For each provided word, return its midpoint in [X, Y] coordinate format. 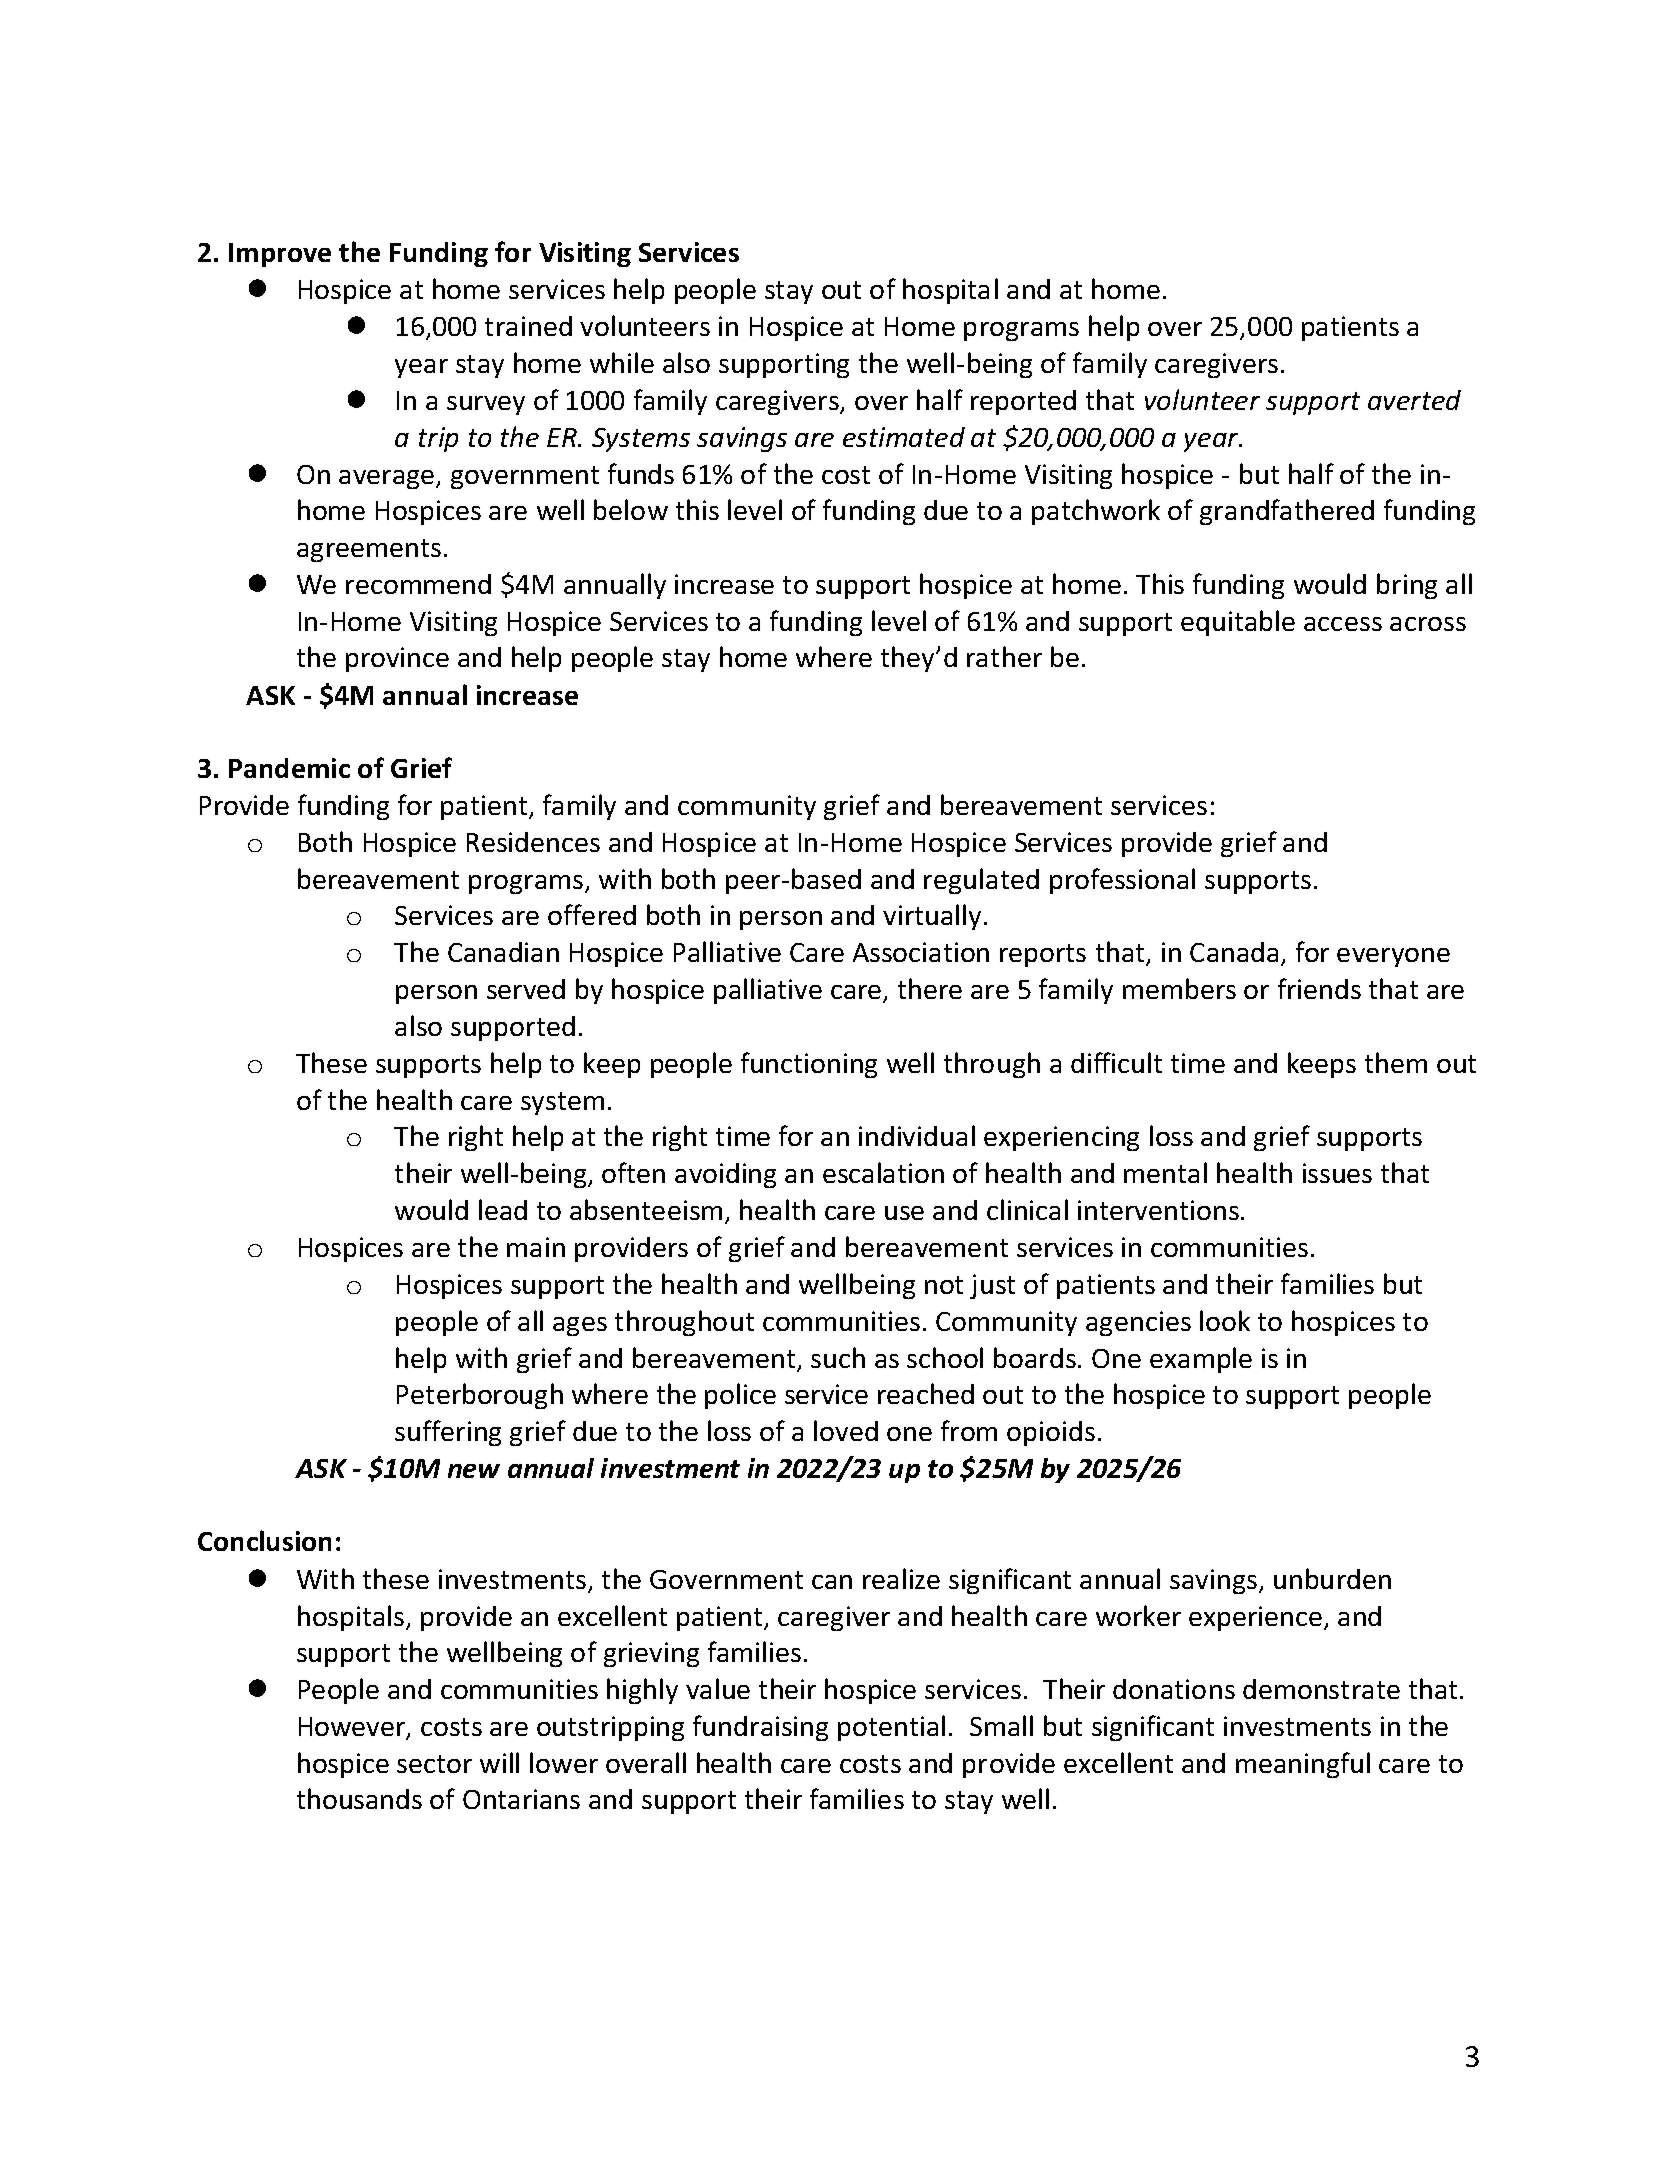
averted [1414, 400]
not [944, 1285]
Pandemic [289, 768]
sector [434, 1764]
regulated [981, 881]
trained [528, 326]
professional [1122, 881]
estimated [904, 437]
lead [503, 1209]
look [1225, 1320]
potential [891, 1728]
